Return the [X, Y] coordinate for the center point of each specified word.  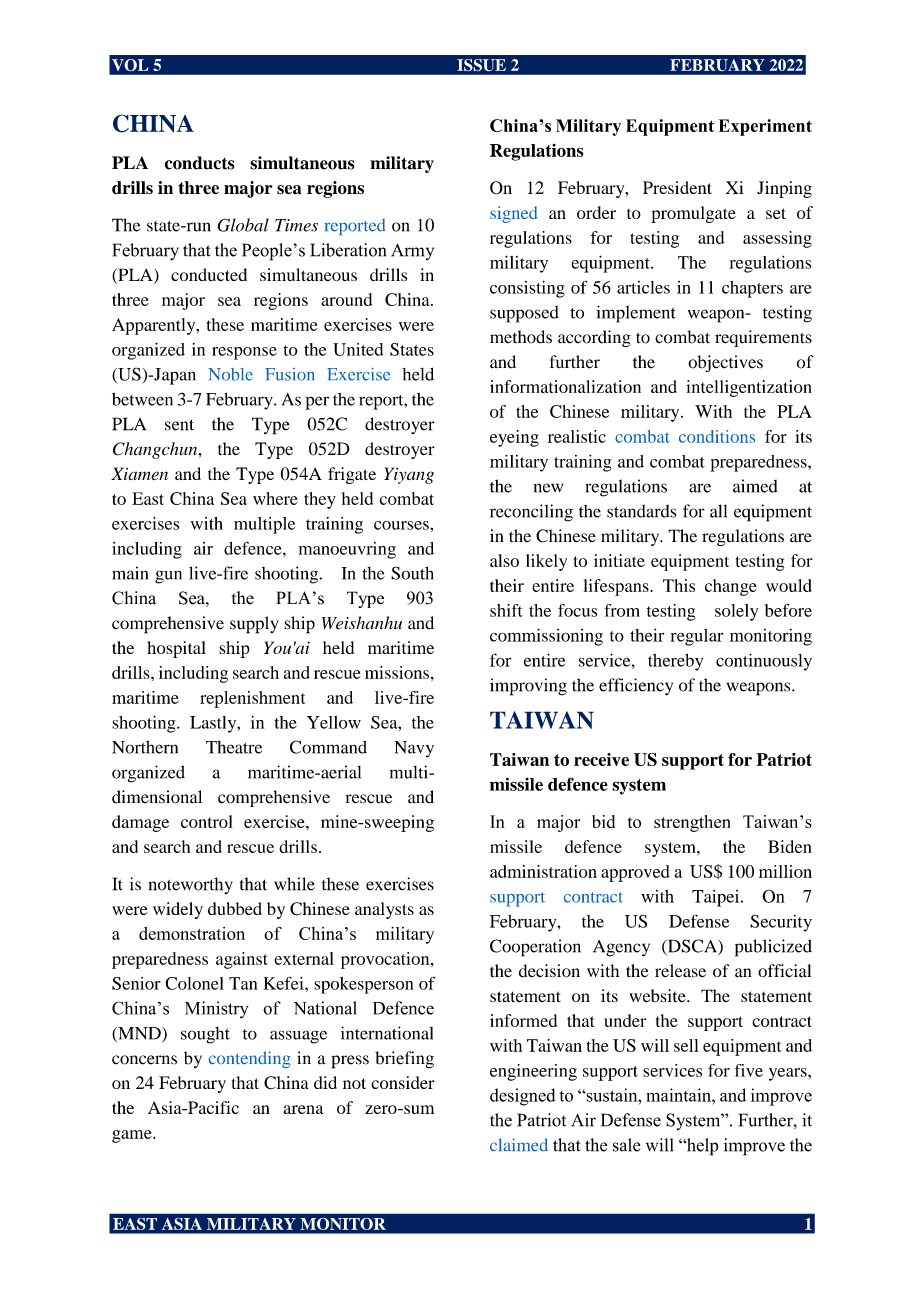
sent [179, 425]
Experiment [765, 127]
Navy [414, 749]
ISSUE [481, 65]
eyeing [514, 438]
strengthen [692, 823]
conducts [200, 163]
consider [403, 1082]
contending [250, 1059]
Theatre [234, 747]
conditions [717, 436]
